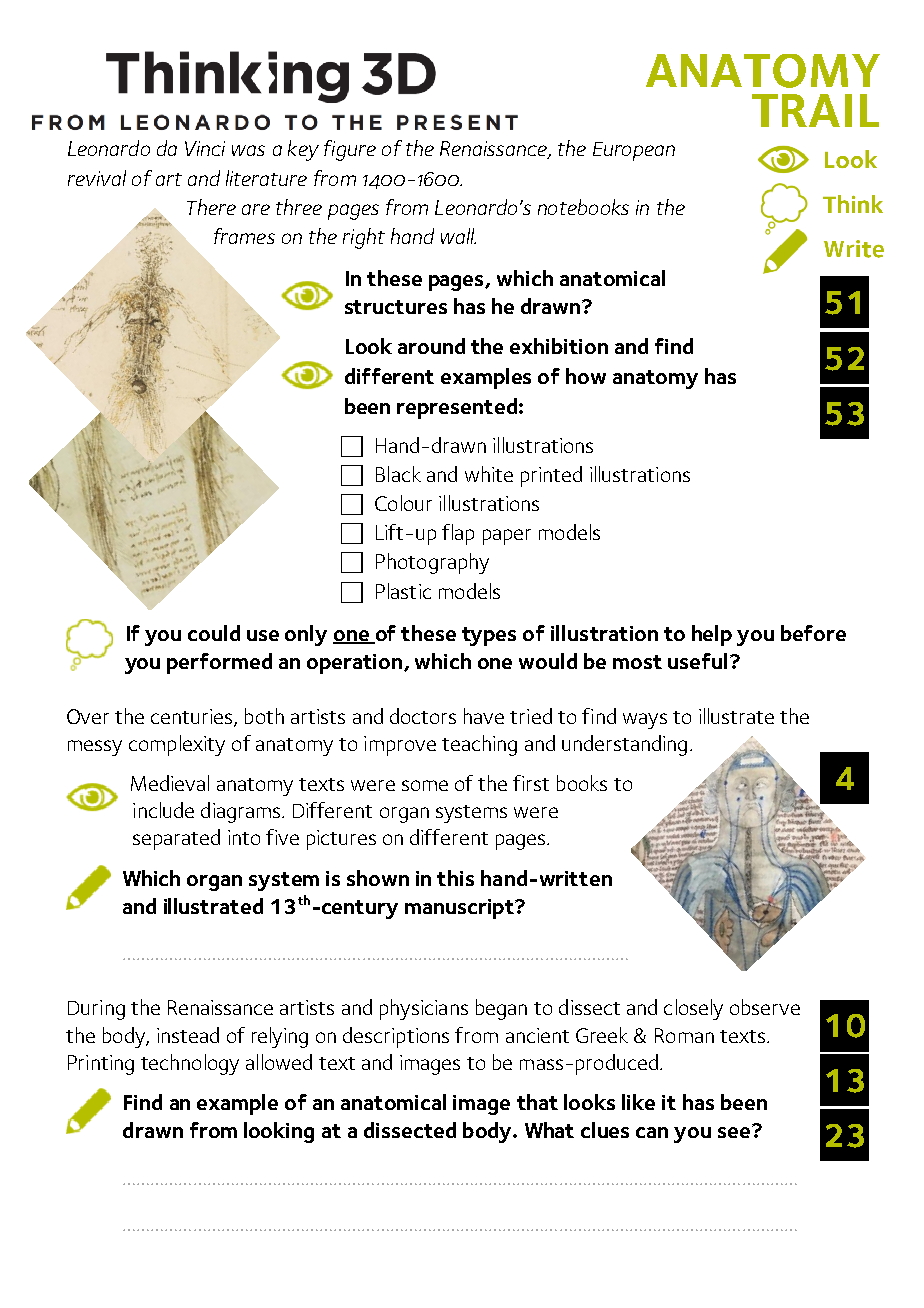 The width and height of the document is (924, 1308). Describe the element at coordinates (205, 148) in the document. I see `Vinci` at that location.
